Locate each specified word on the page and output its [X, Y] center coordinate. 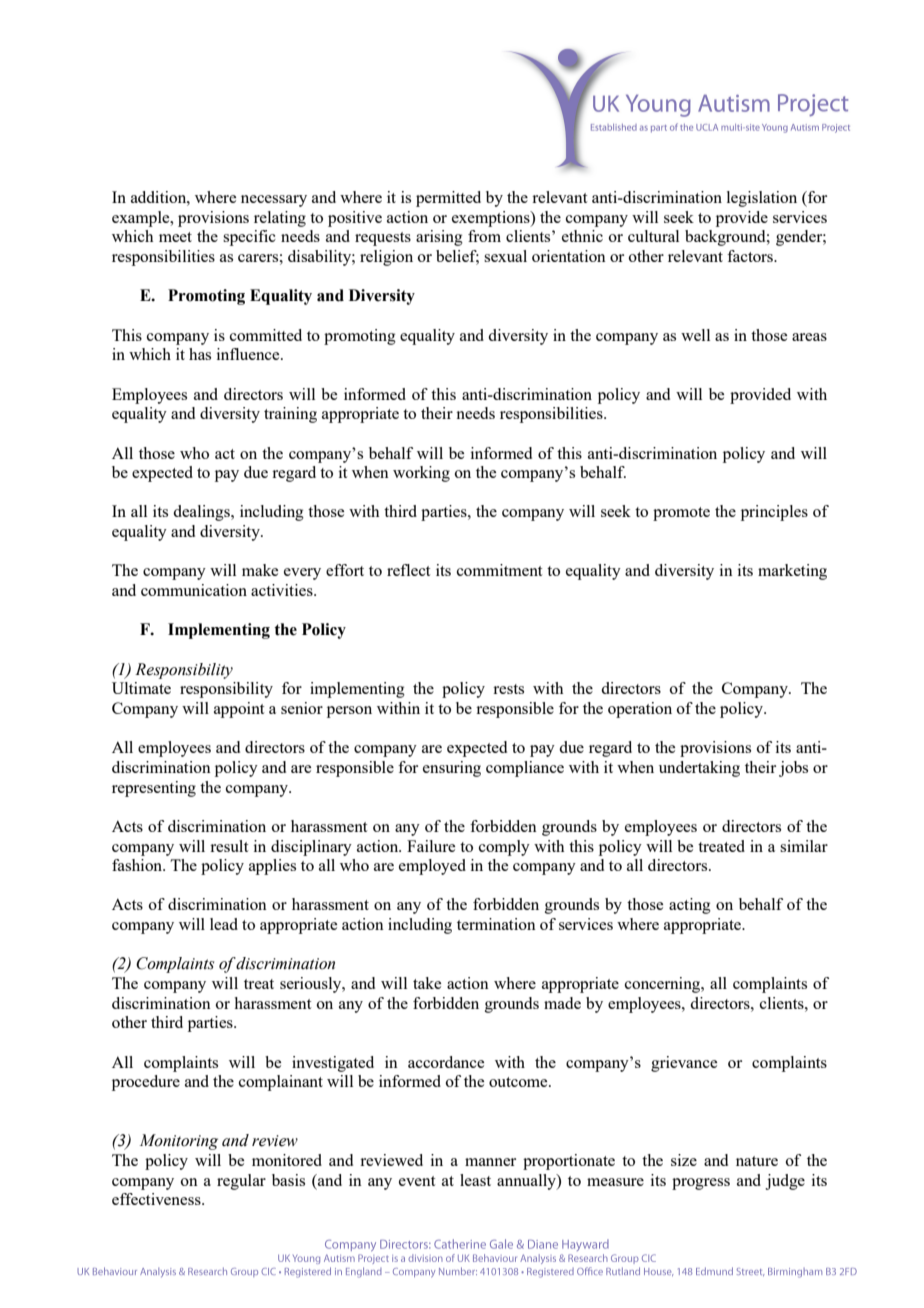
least [475, 1180]
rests [508, 689]
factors [751, 256]
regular [241, 1182]
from [484, 236]
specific [249, 238]
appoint [239, 710]
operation [640, 710]
